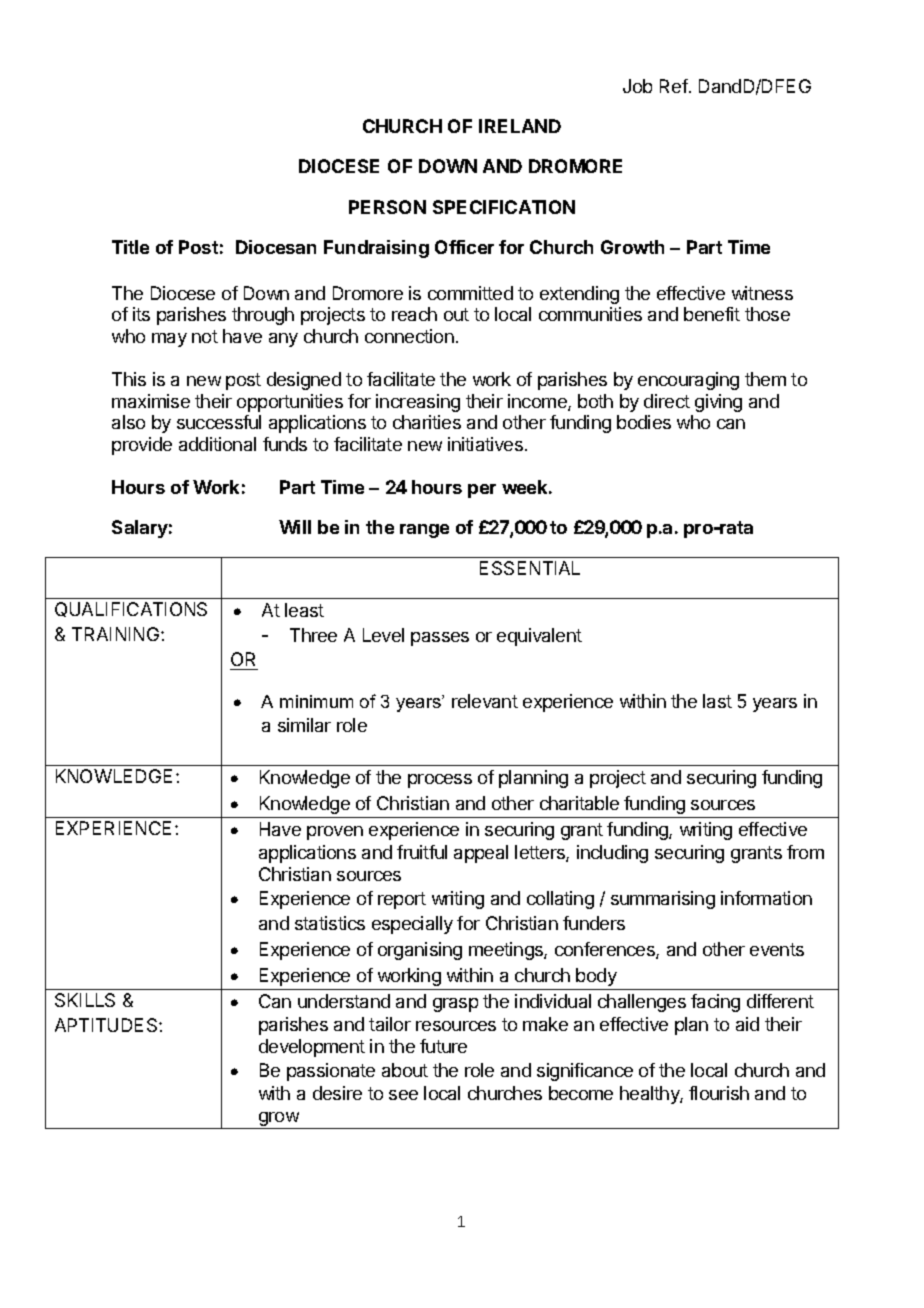 The width and height of the page is (924, 1308). What do you see at coordinates (718, 403) in the page?
I see `giving` at bounding box center [718, 403].
